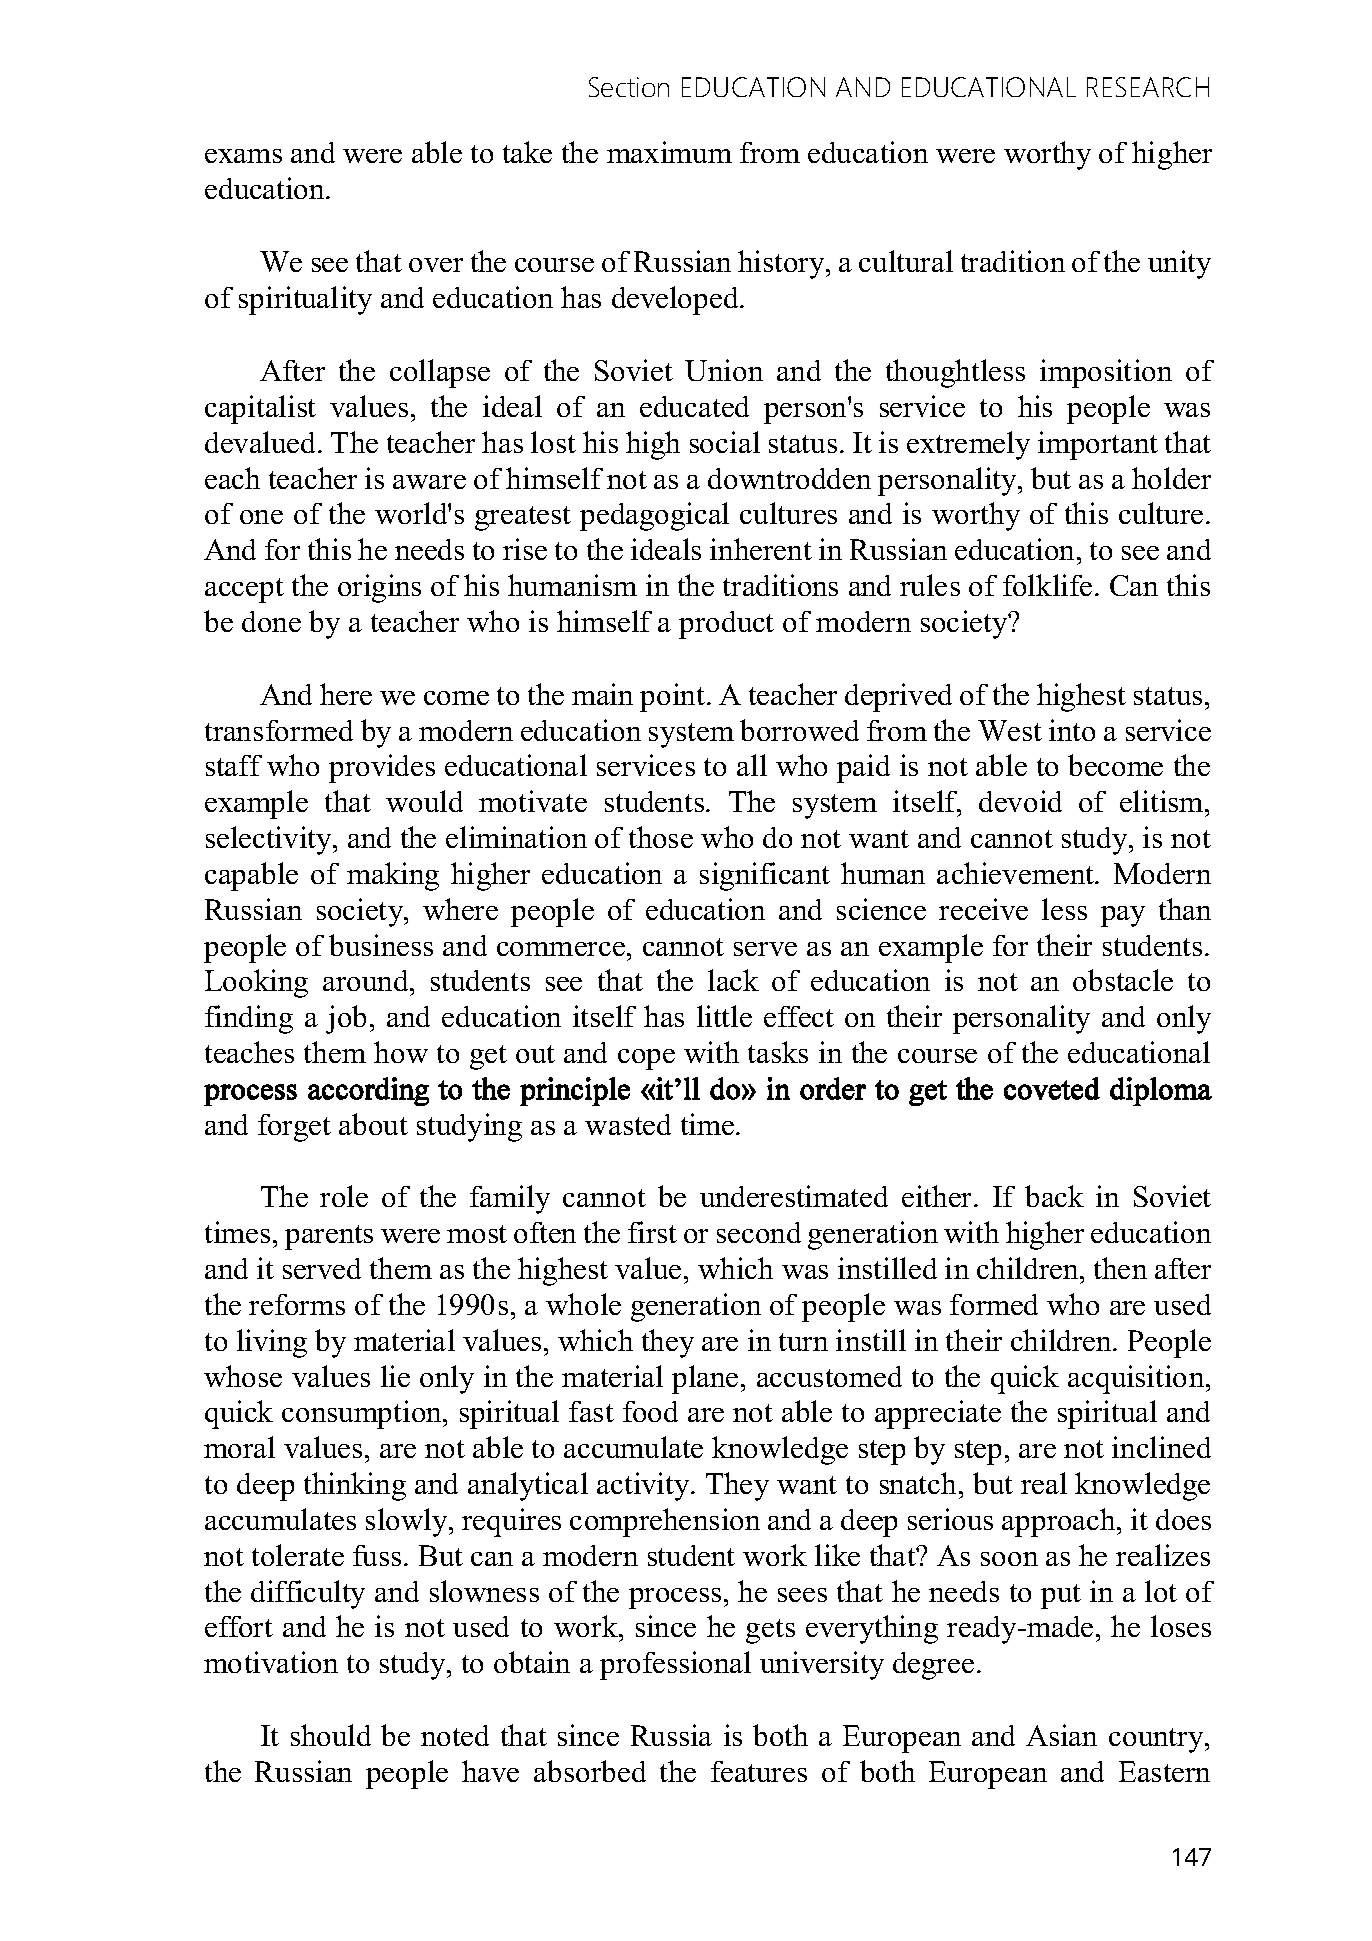 The width and height of the image is (1372, 1941). Describe the element at coordinates (1061, 1735) in the image. I see `Asian` at that location.
